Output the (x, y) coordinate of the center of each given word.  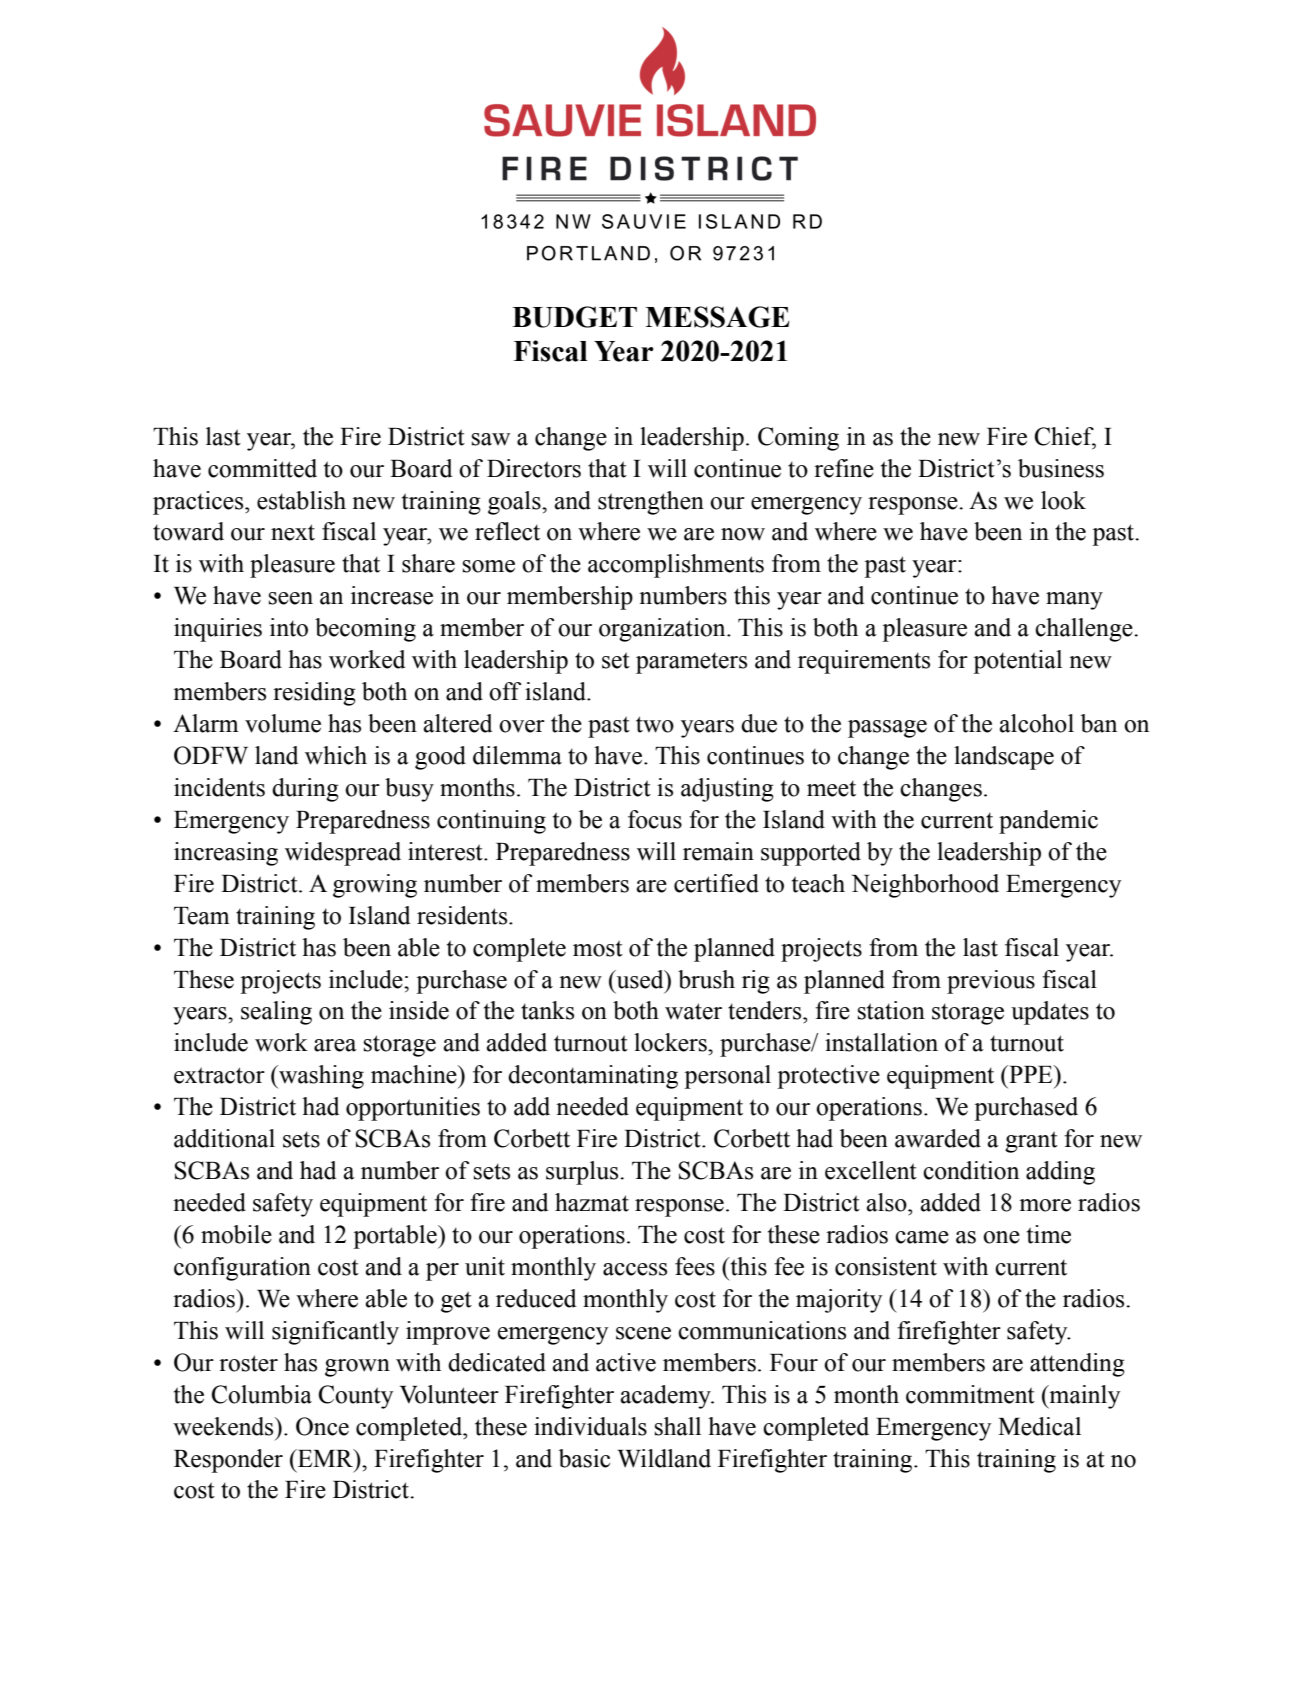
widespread (343, 854)
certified (716, 883)
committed (262, 468)
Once (322, 1426)
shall (678, 1426)
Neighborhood (925, 886)
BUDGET (574, 317)
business (1061, 468)
